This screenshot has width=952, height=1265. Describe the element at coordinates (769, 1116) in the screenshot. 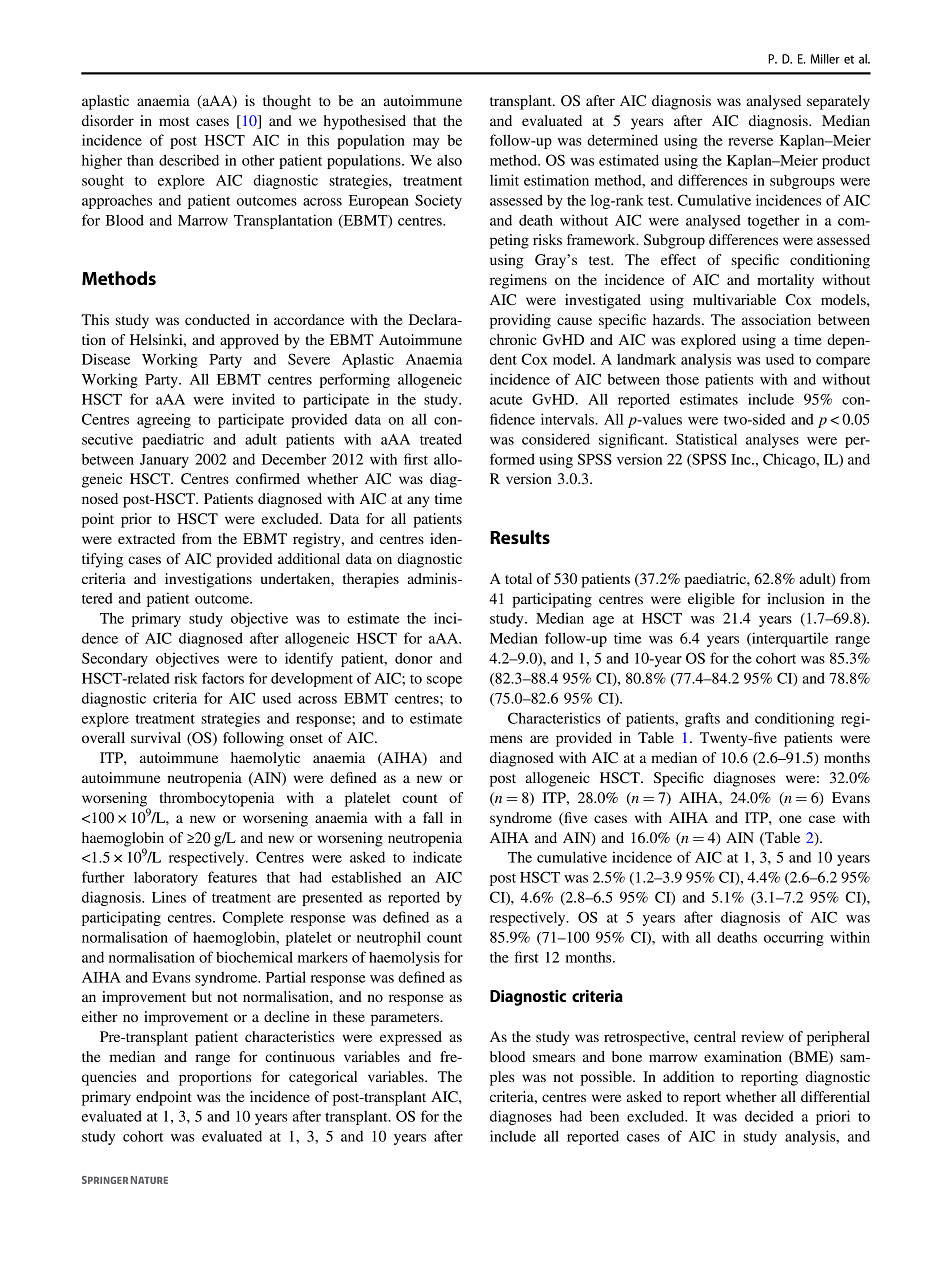

I see `decided` at that location.
